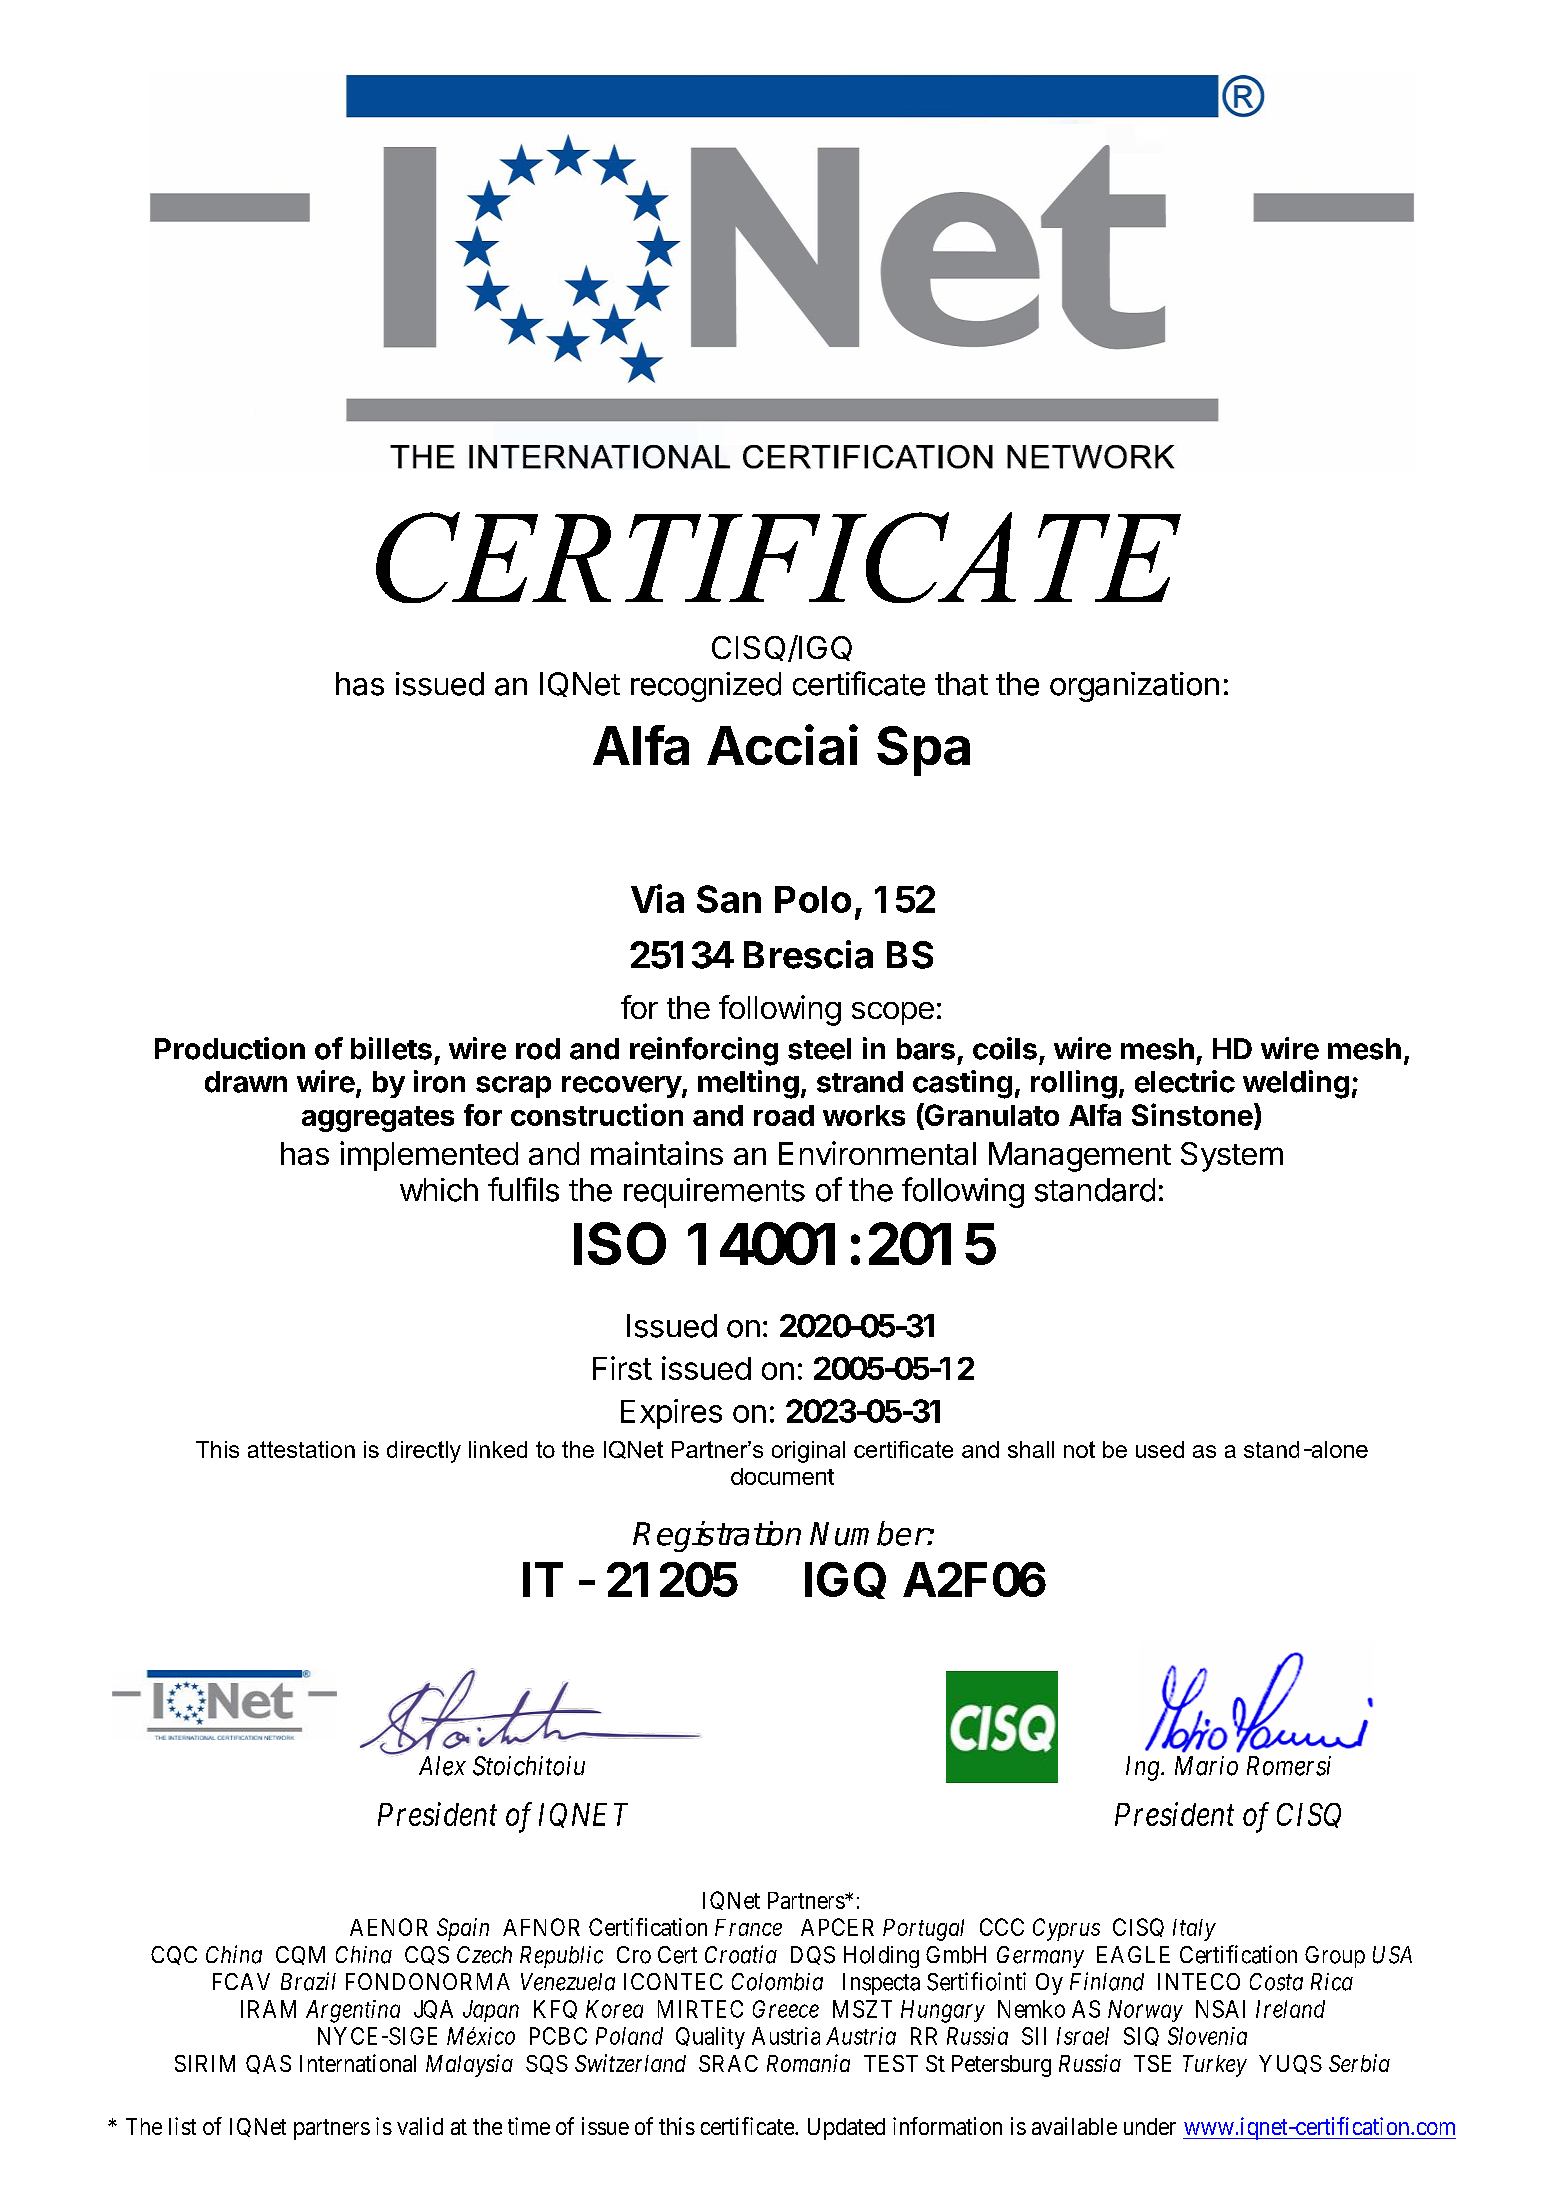 Image resolution: width=1564 pixels, height=2212 pixels. What do you see at coordinates (1206, 1766) in the image?
I see `Mario` at bounding box center [1206, 1766].
